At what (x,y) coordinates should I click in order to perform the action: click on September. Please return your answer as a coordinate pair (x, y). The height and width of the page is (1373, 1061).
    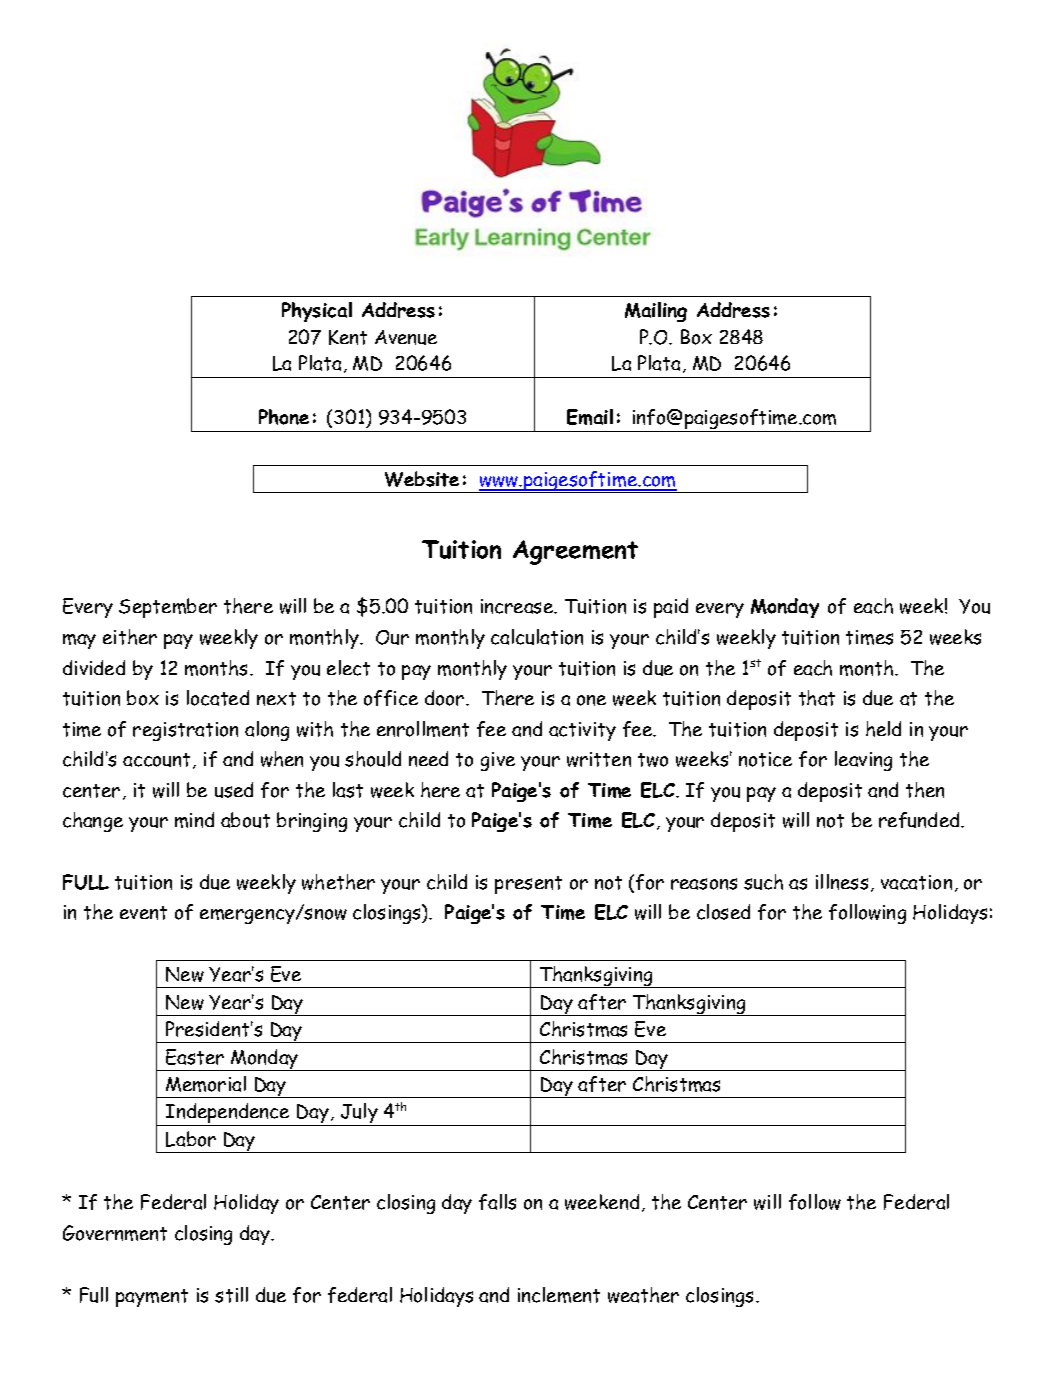
    Looking at the image, I should click on (168, 608).
